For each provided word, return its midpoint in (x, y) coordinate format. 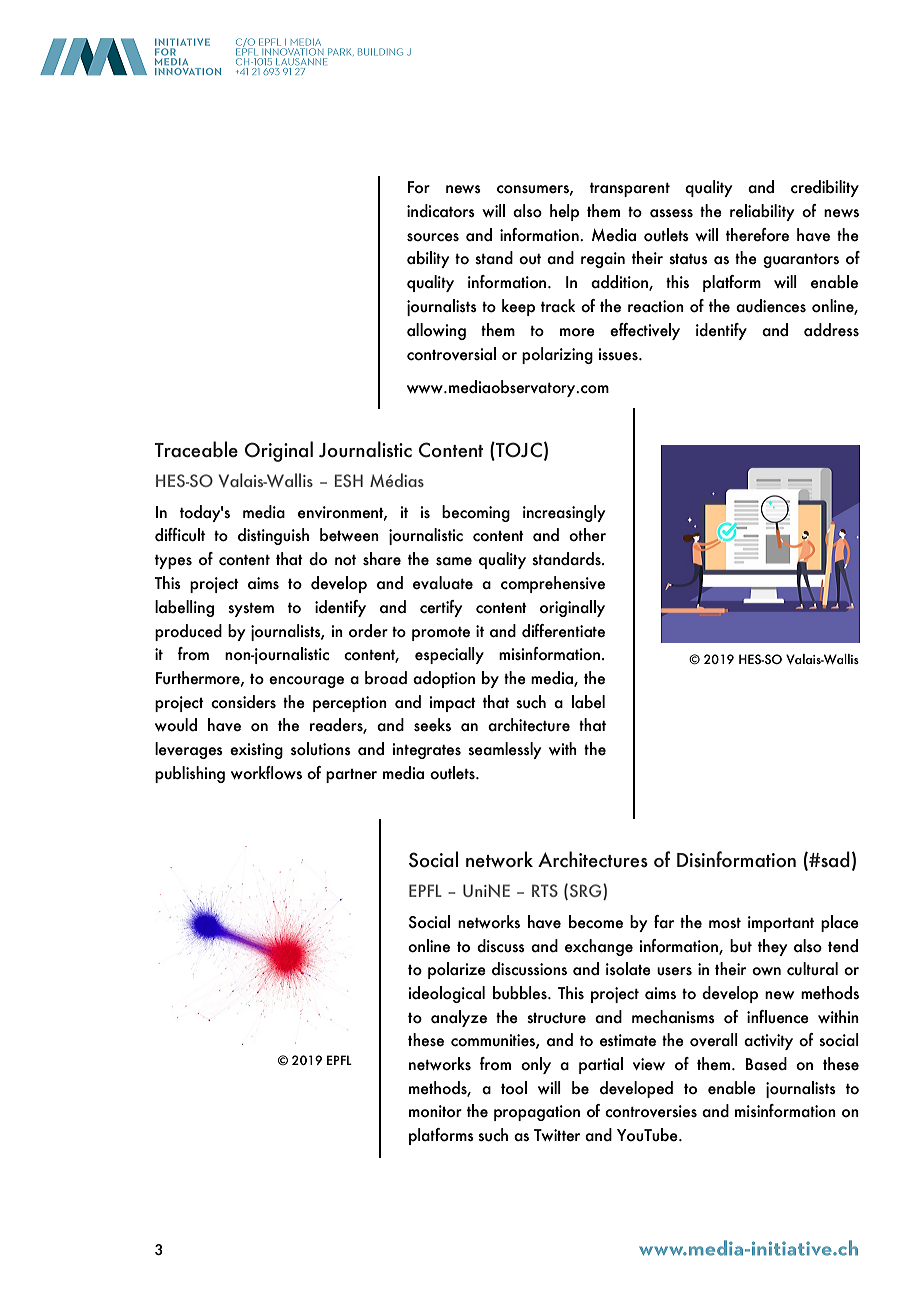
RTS (545, 890)
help (564, 212)
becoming (476, 513)
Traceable (196, 449)
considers (243, 702)
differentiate (563, 631)
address (831, 330)
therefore (757, 235)
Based (766, 1064)
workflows (266, 773)
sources (433, 237)
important (781, 924)
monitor (435, 1111)
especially (449, 655)
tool (514, 1088)
